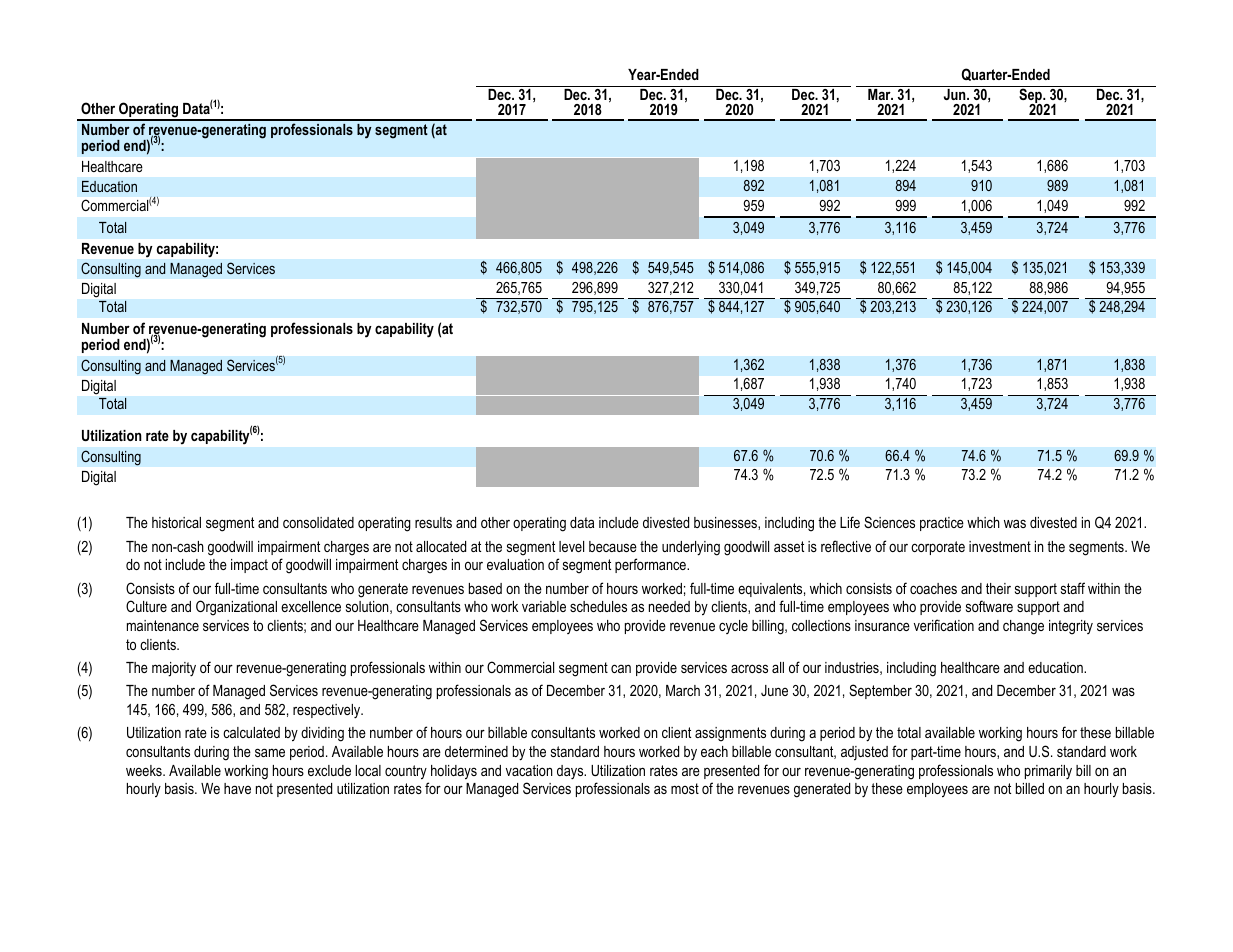  What do you see at coordinates (1048, 772) in the screenshot?
I see `primarily` at bounding box center [1048, 772].
